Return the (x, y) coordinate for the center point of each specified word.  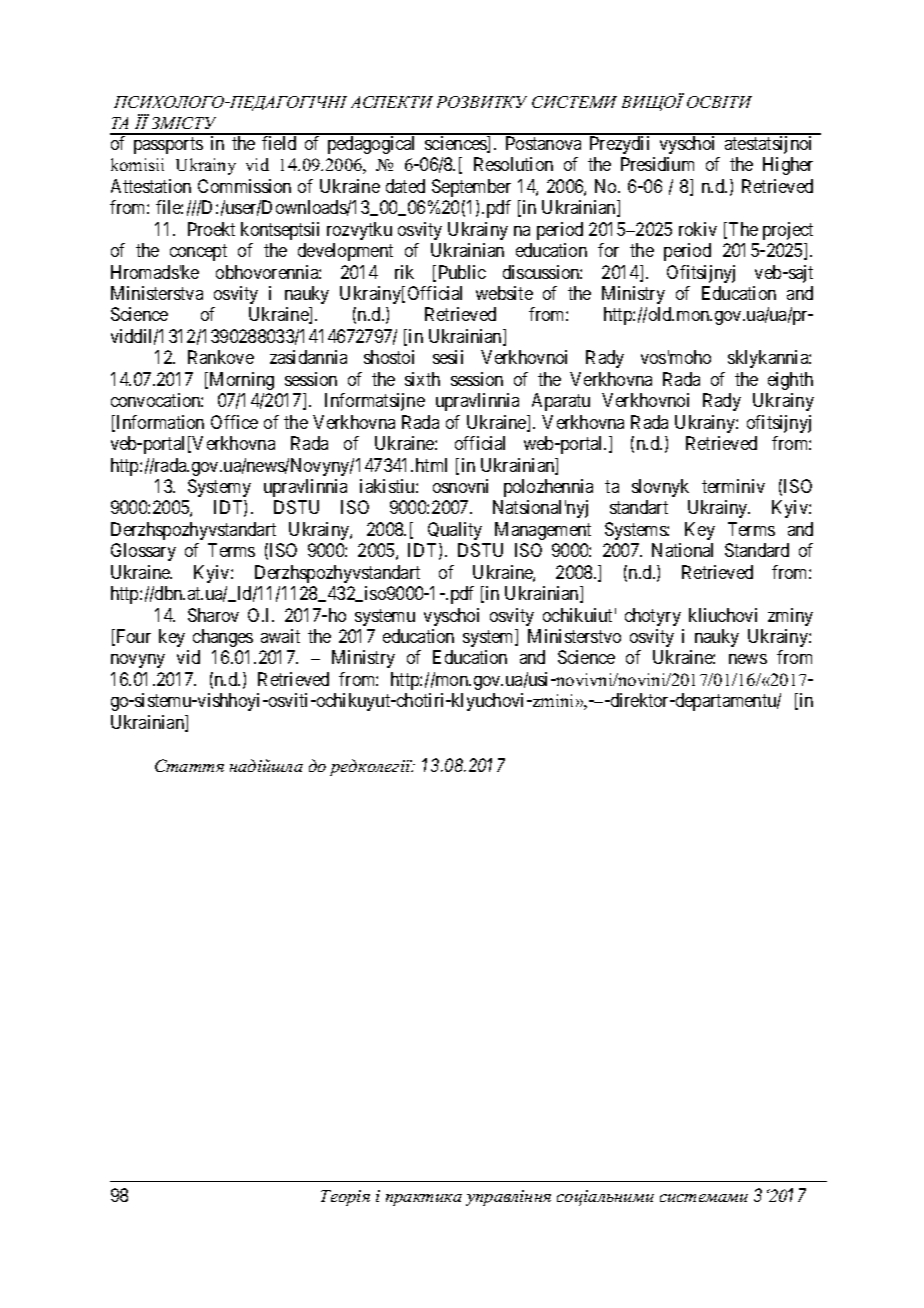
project (788, 231)
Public (462, 272)
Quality (455, 531)
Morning (240, 381)
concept (198, 252)
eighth (790, 381)
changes (223, 638)
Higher (788, 166)
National (682, 550)
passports (168, 145)
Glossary (143, 552)
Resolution (513, 164)
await (280, 636)
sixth (422, 379)
